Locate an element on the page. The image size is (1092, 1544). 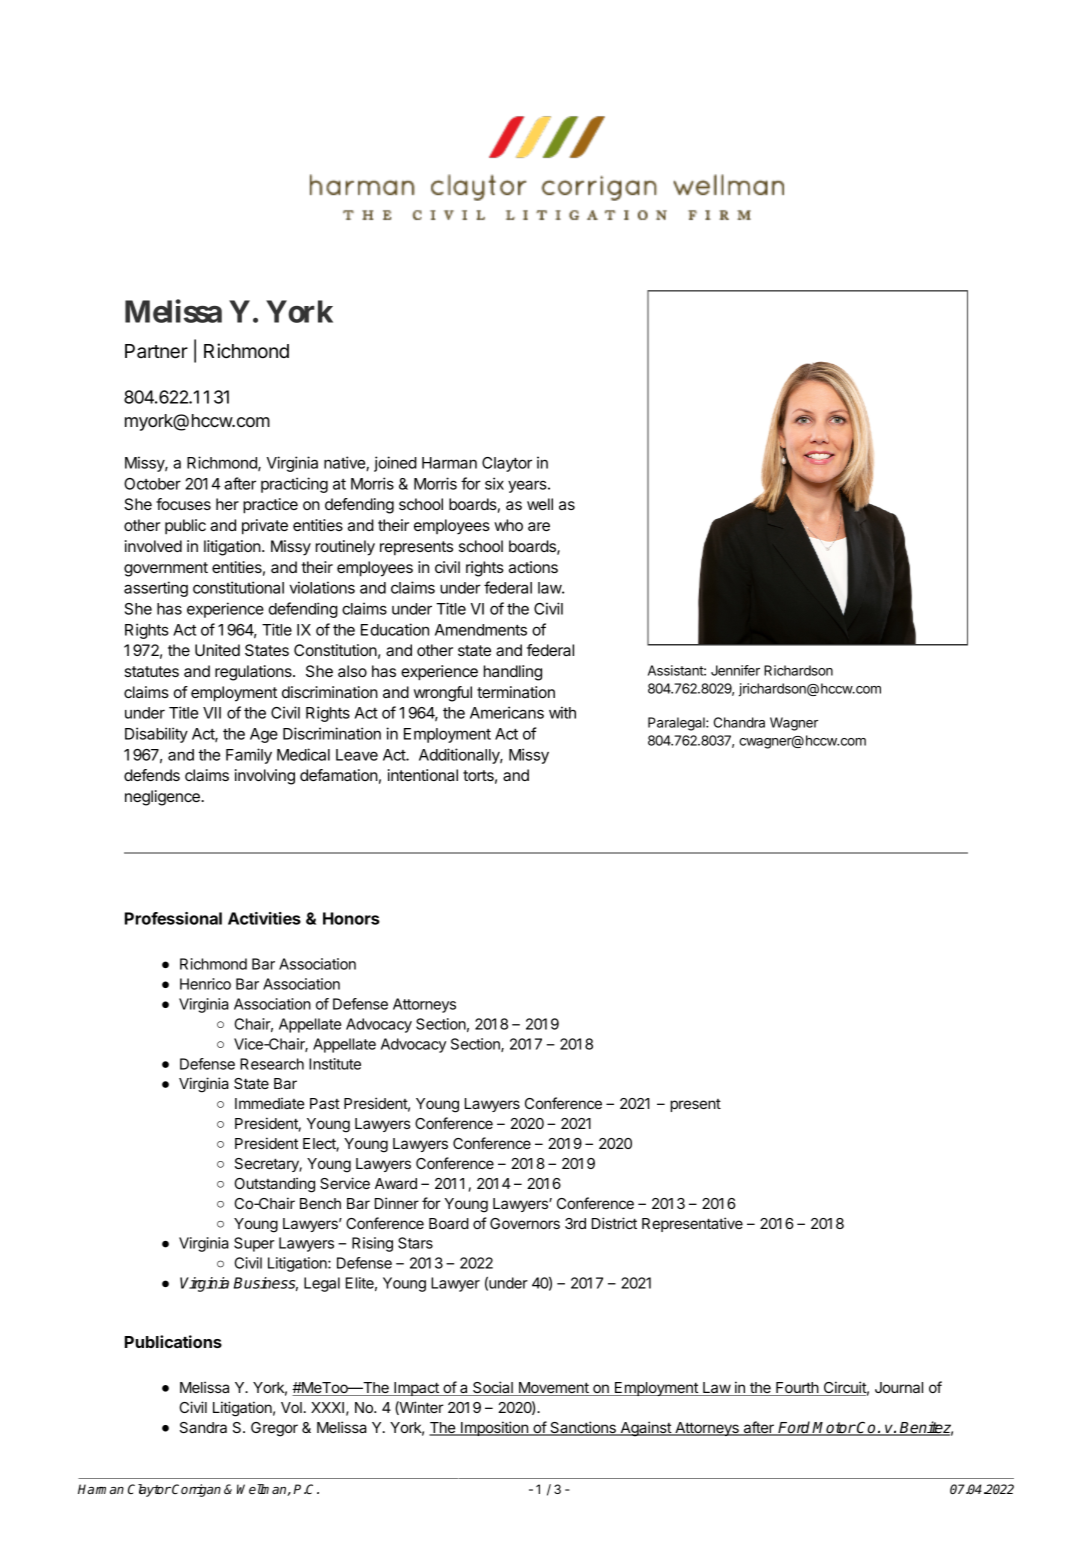
Honors is located at coordinates (351, 918).
